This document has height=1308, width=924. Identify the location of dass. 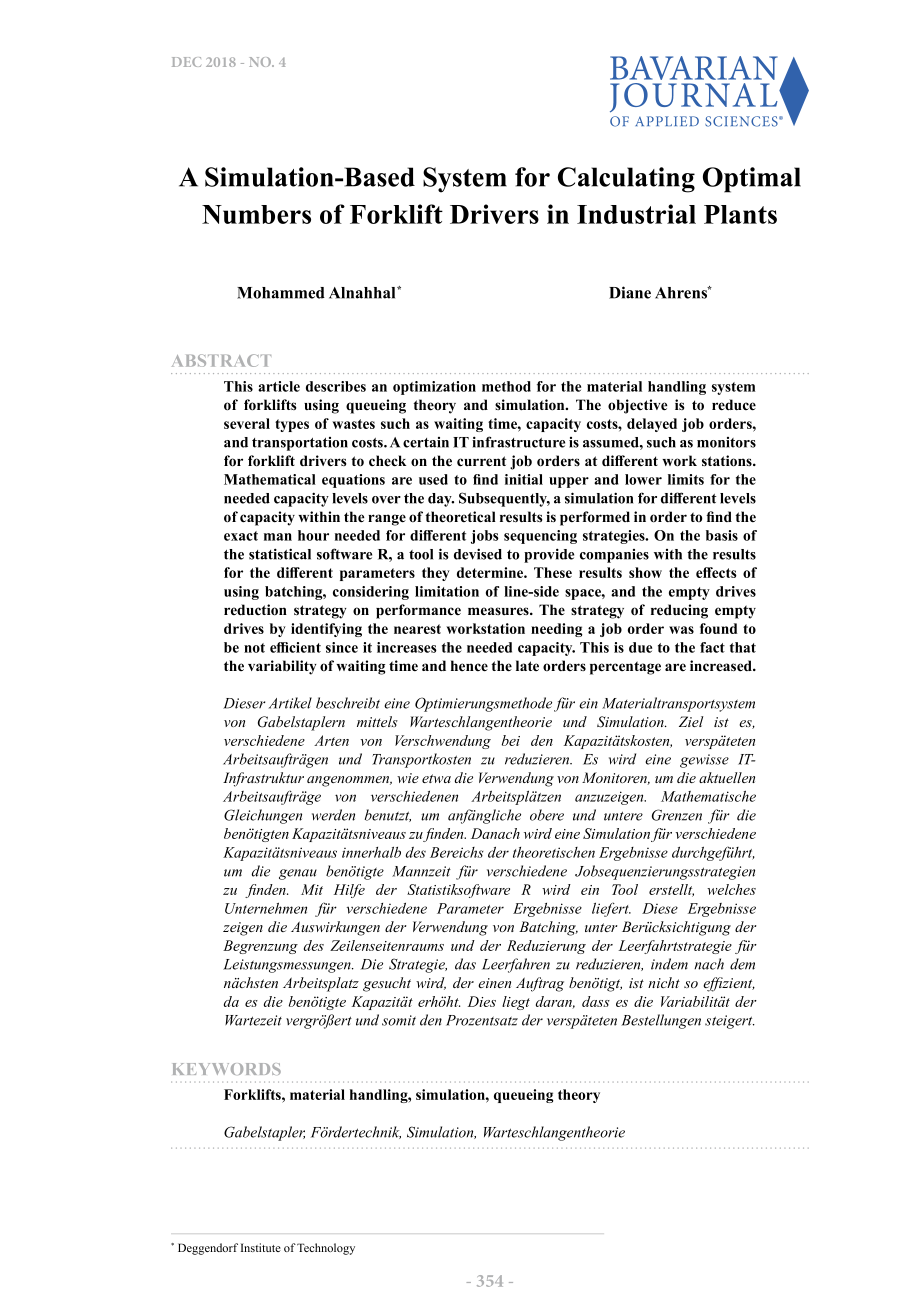
(596, 1001).
